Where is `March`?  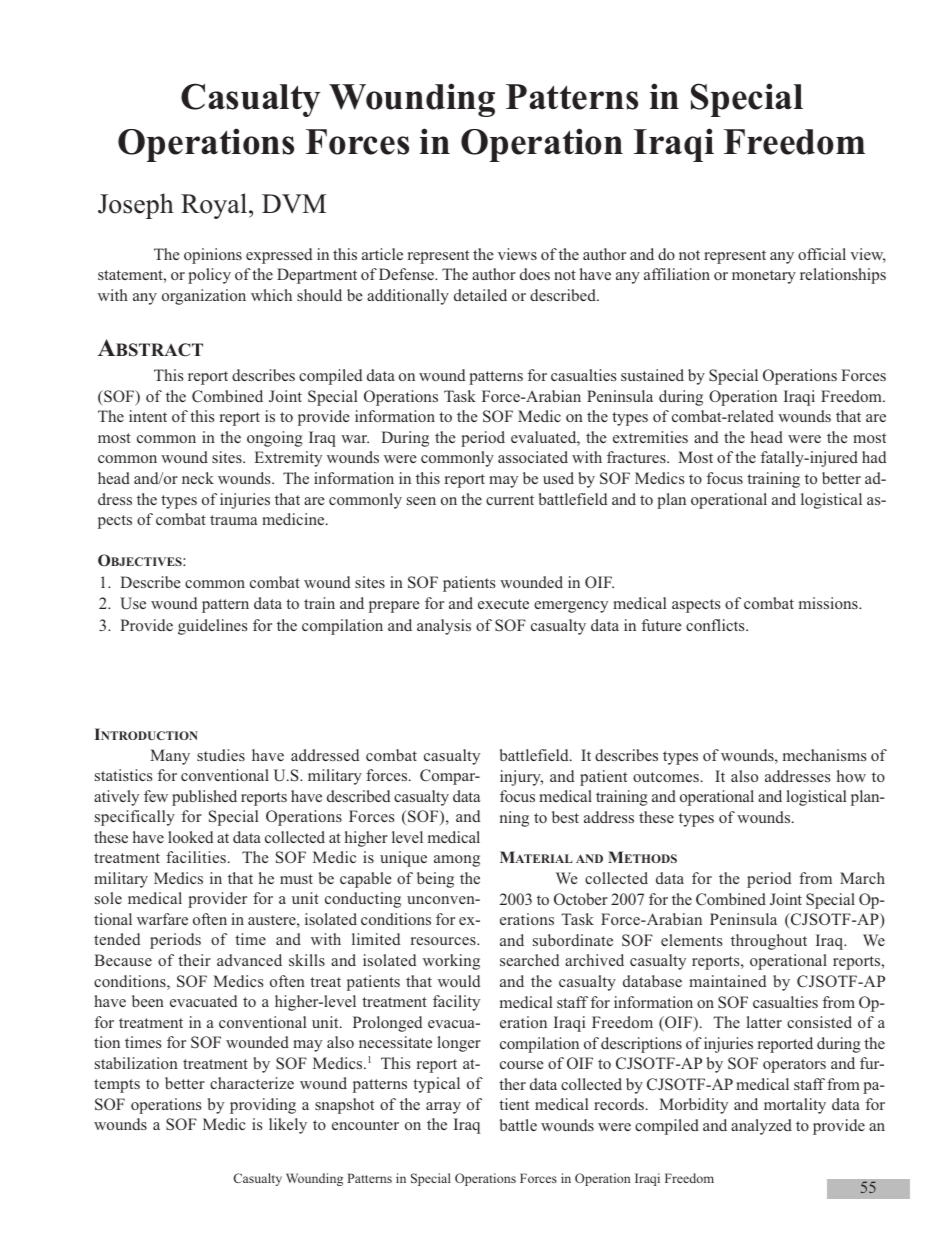
March is located at coordinates (862, 878).
